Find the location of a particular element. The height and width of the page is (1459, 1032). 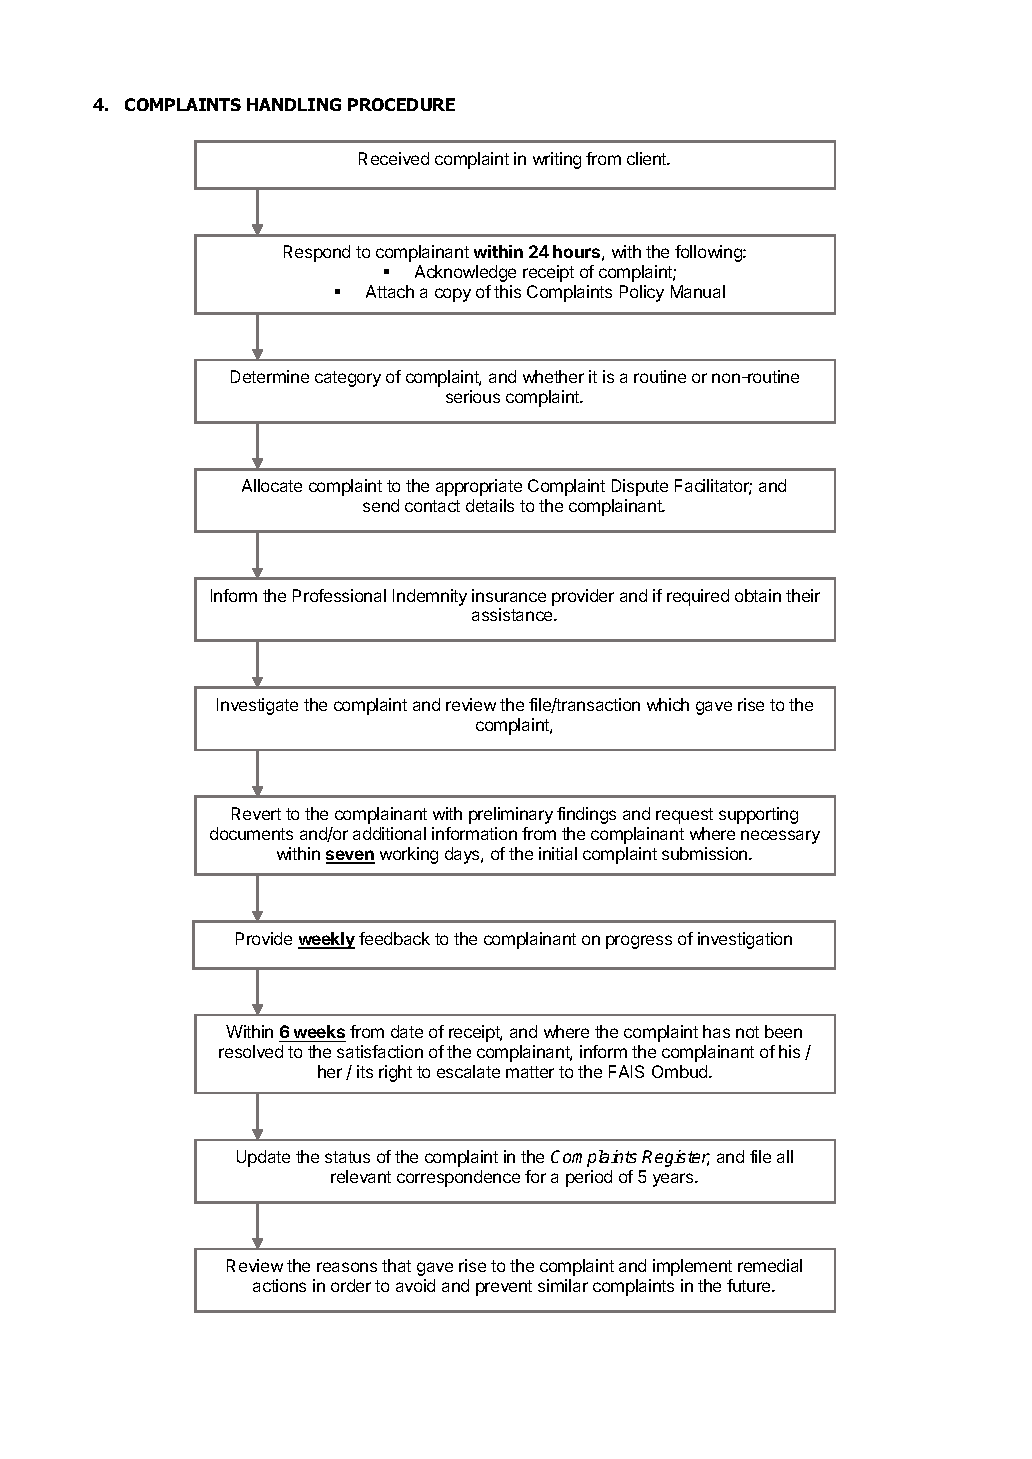

obtain is located at coordinates (758, 595).
